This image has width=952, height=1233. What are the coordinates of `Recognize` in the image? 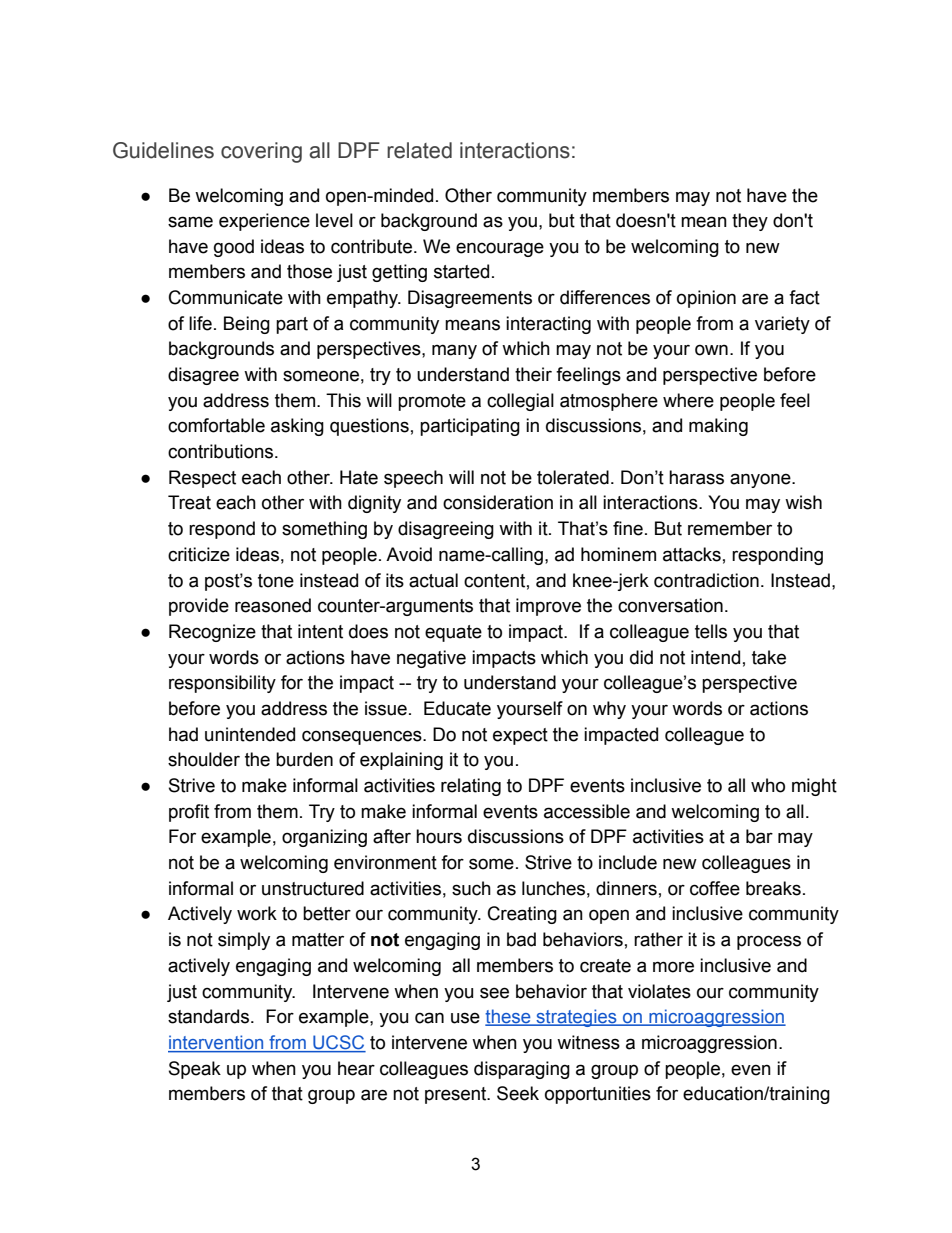 It's located at (212, 633).
